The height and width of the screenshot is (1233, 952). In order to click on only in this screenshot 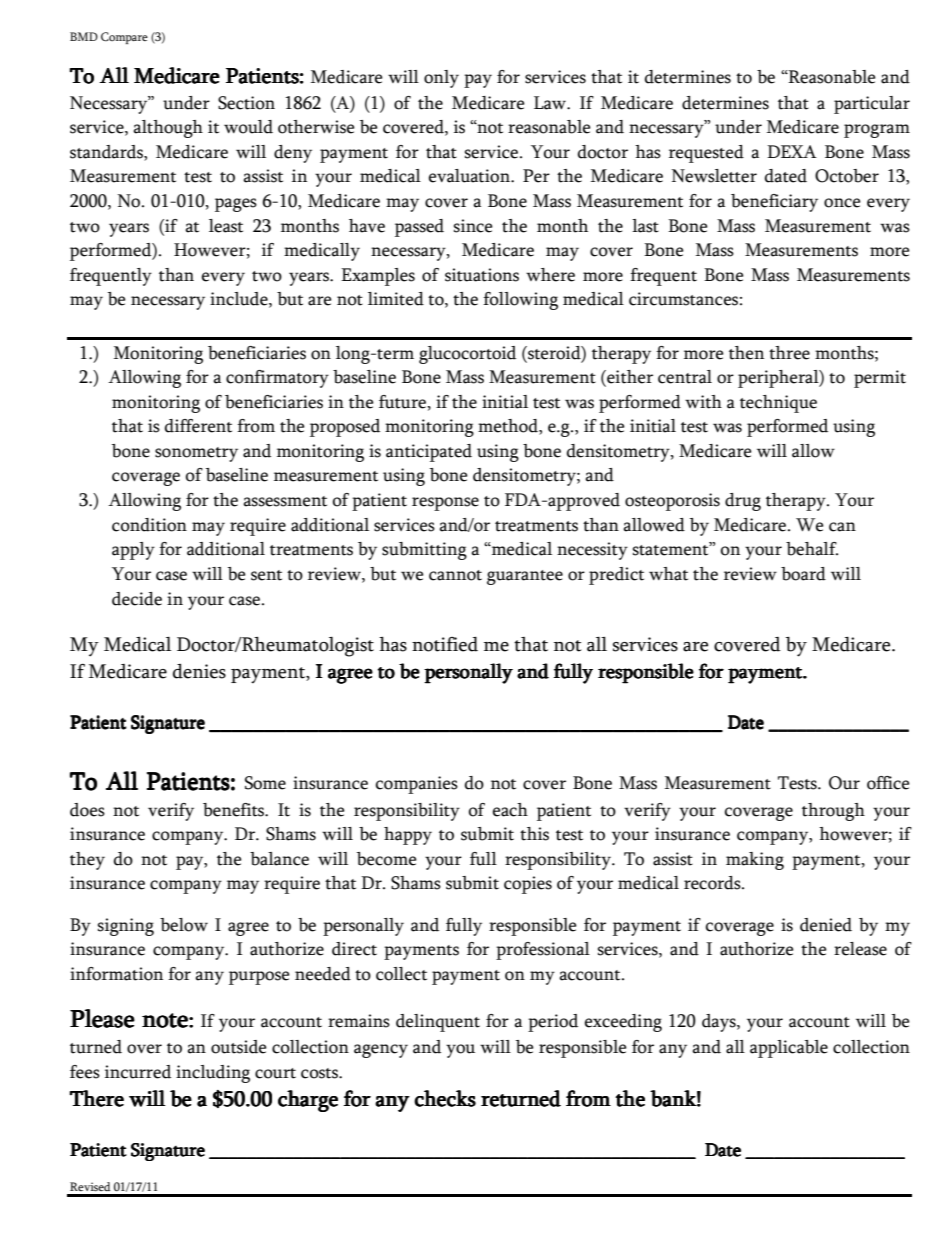, I will do `click(441, 79)`.
